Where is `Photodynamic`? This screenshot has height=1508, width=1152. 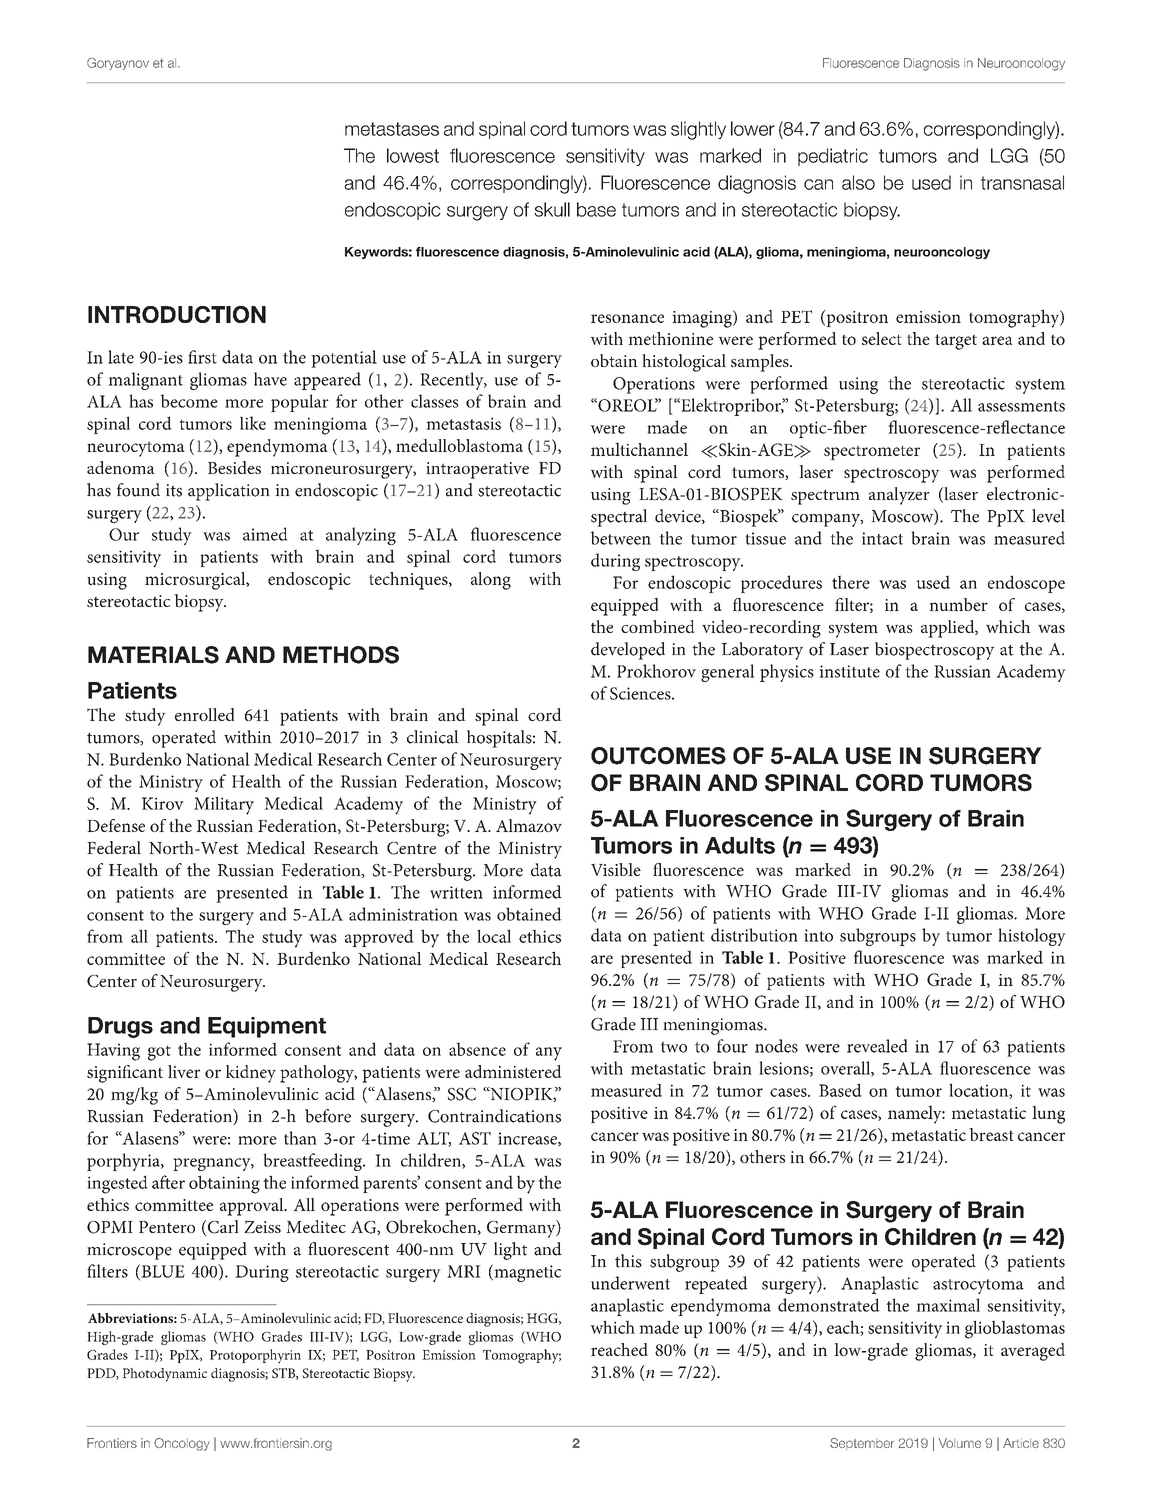 Photodynamic is located at coordinates (164, 1375).
